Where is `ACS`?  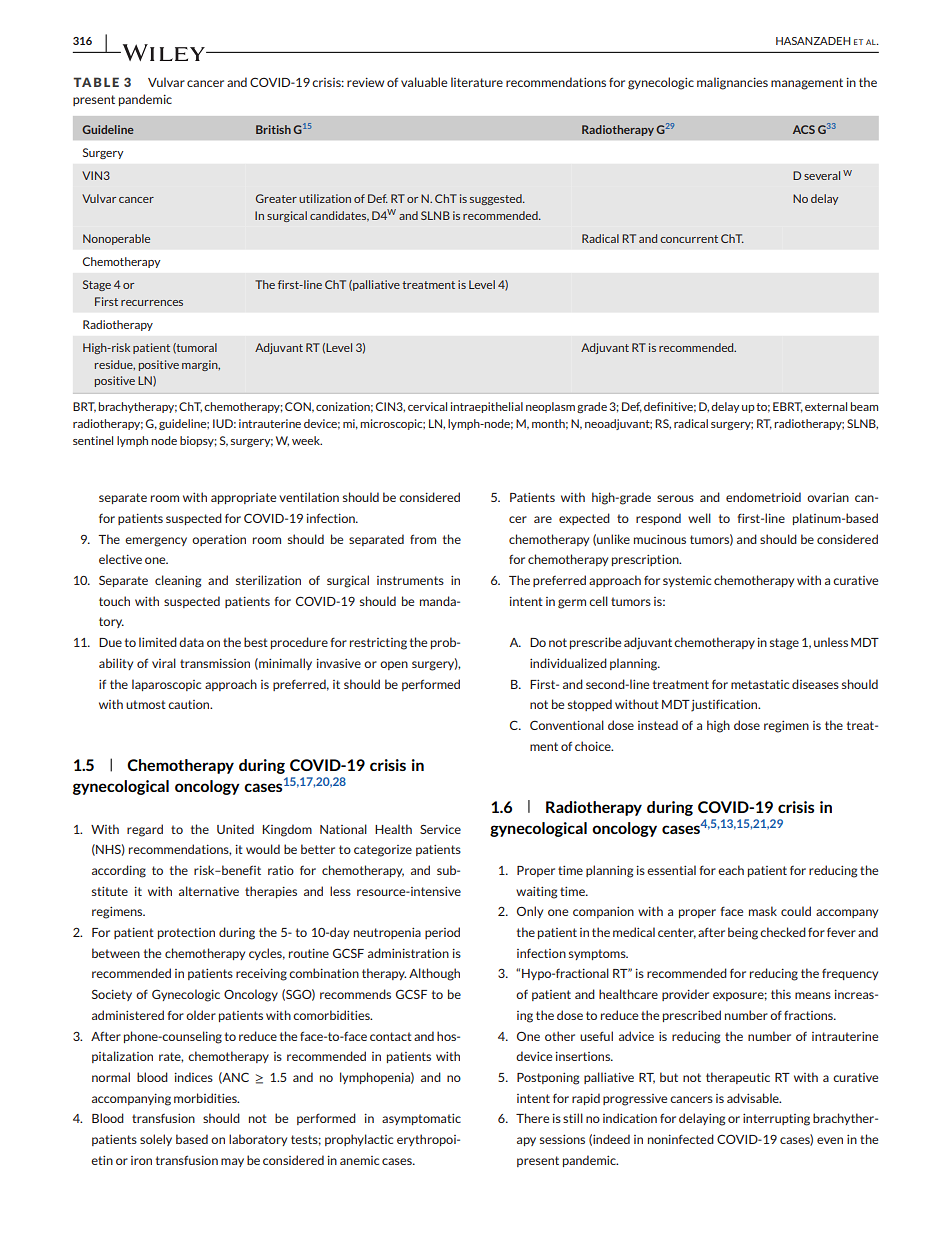 ACS is located at coordinates (804, 129).
